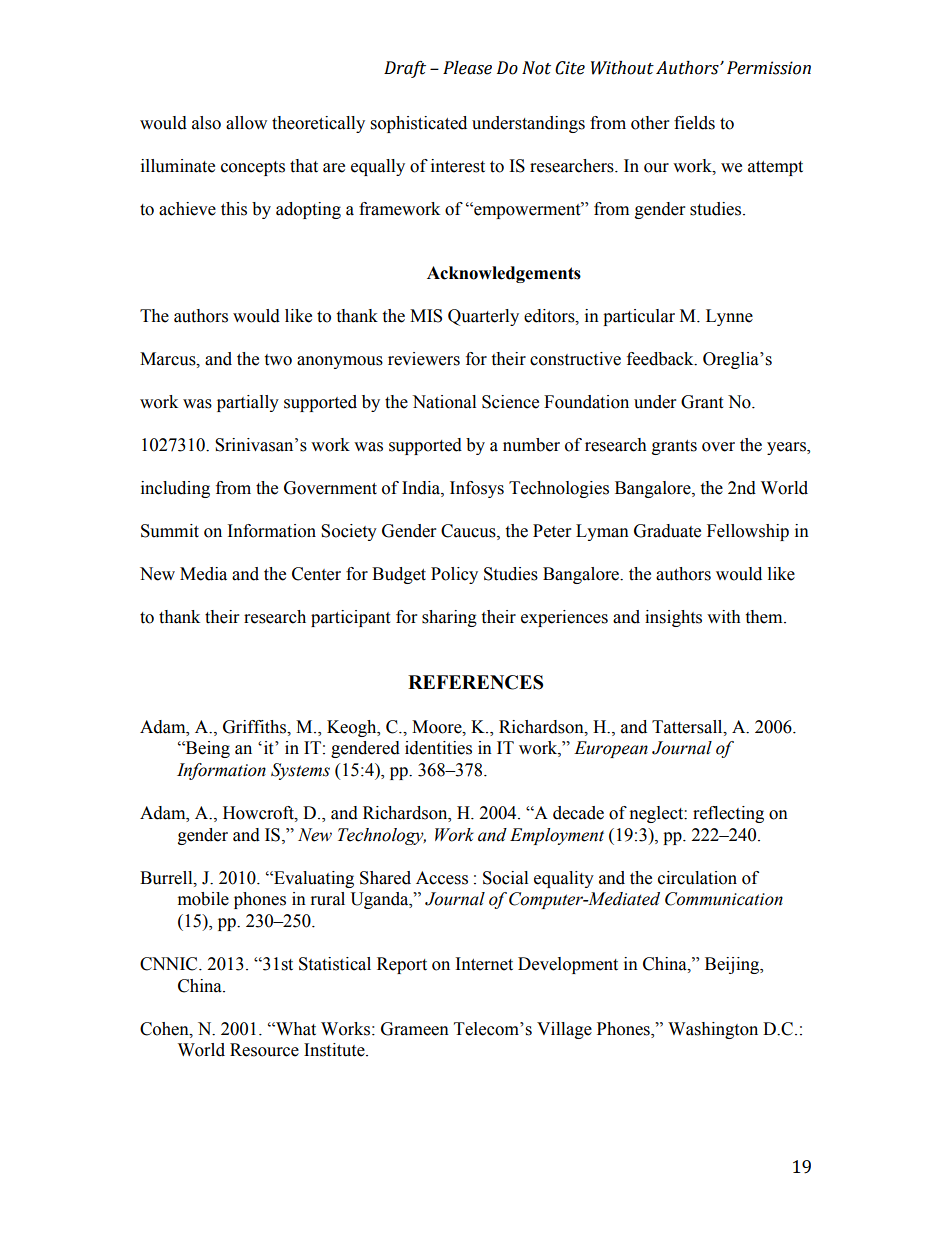  What do you see at coordinates (300, 771) in the page?
I see `Systems` at bounding box center [300, 771].
